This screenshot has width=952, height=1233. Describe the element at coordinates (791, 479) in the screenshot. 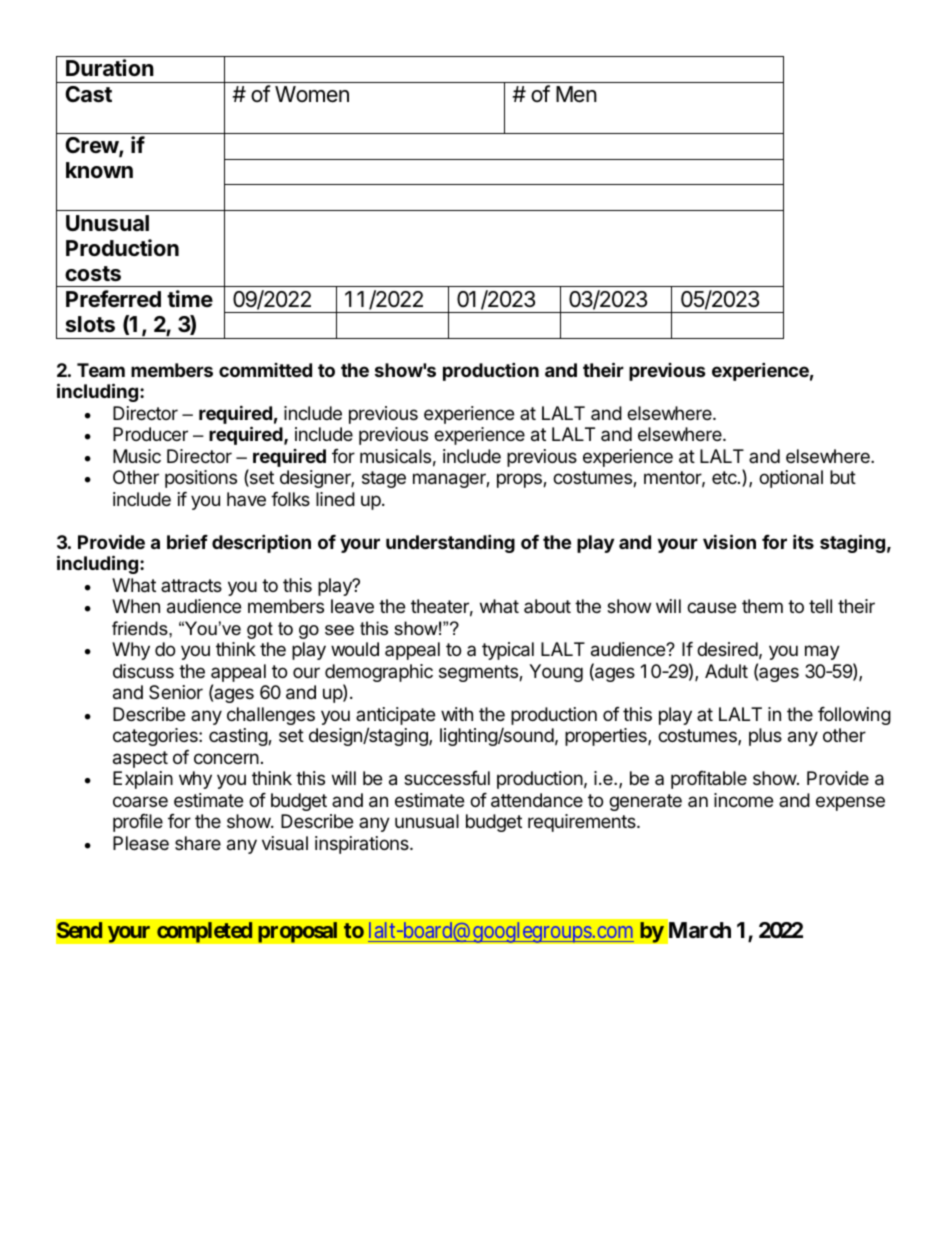

I see `optional` at that location.
